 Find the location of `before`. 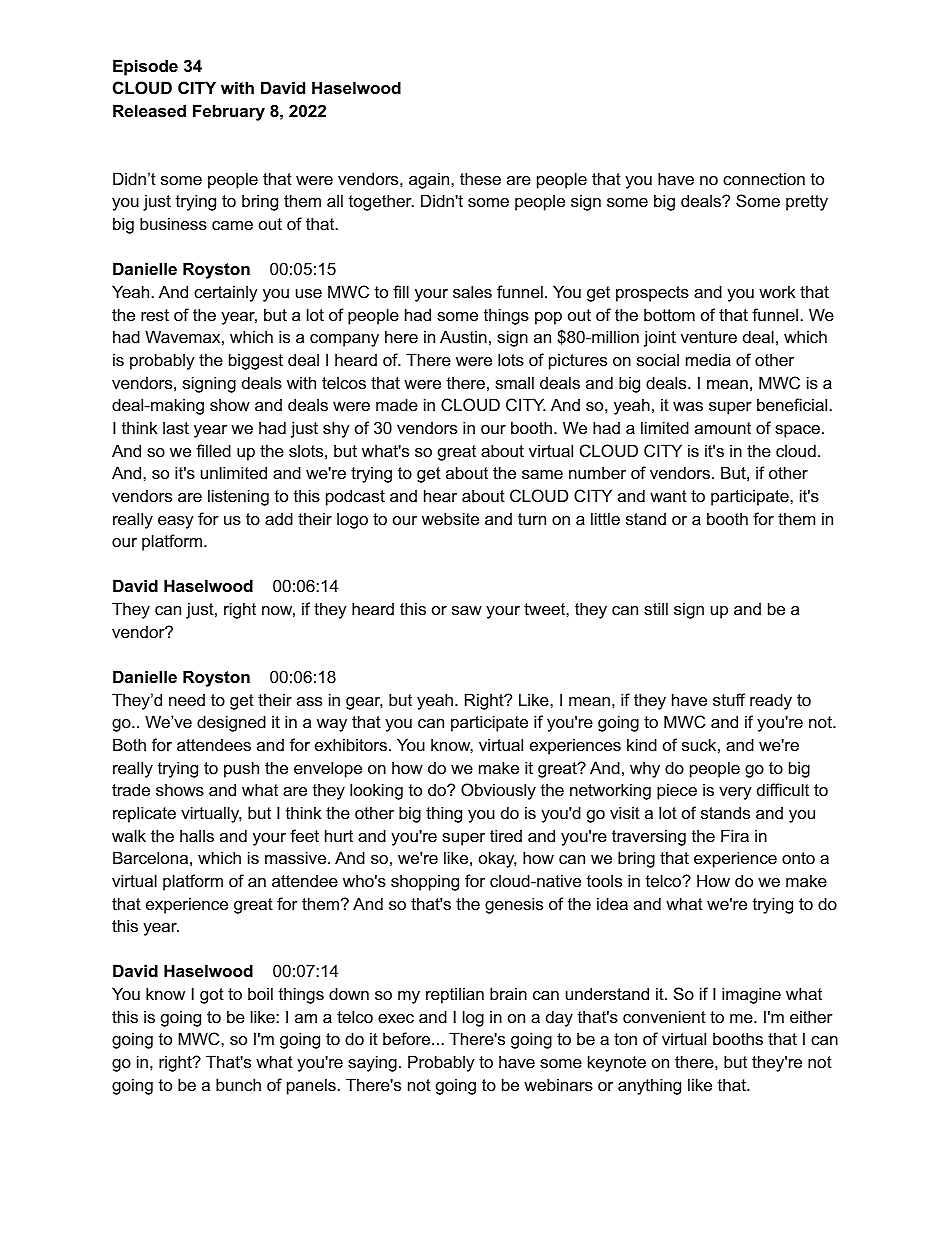

before is located at coordinates (408, 1038).
